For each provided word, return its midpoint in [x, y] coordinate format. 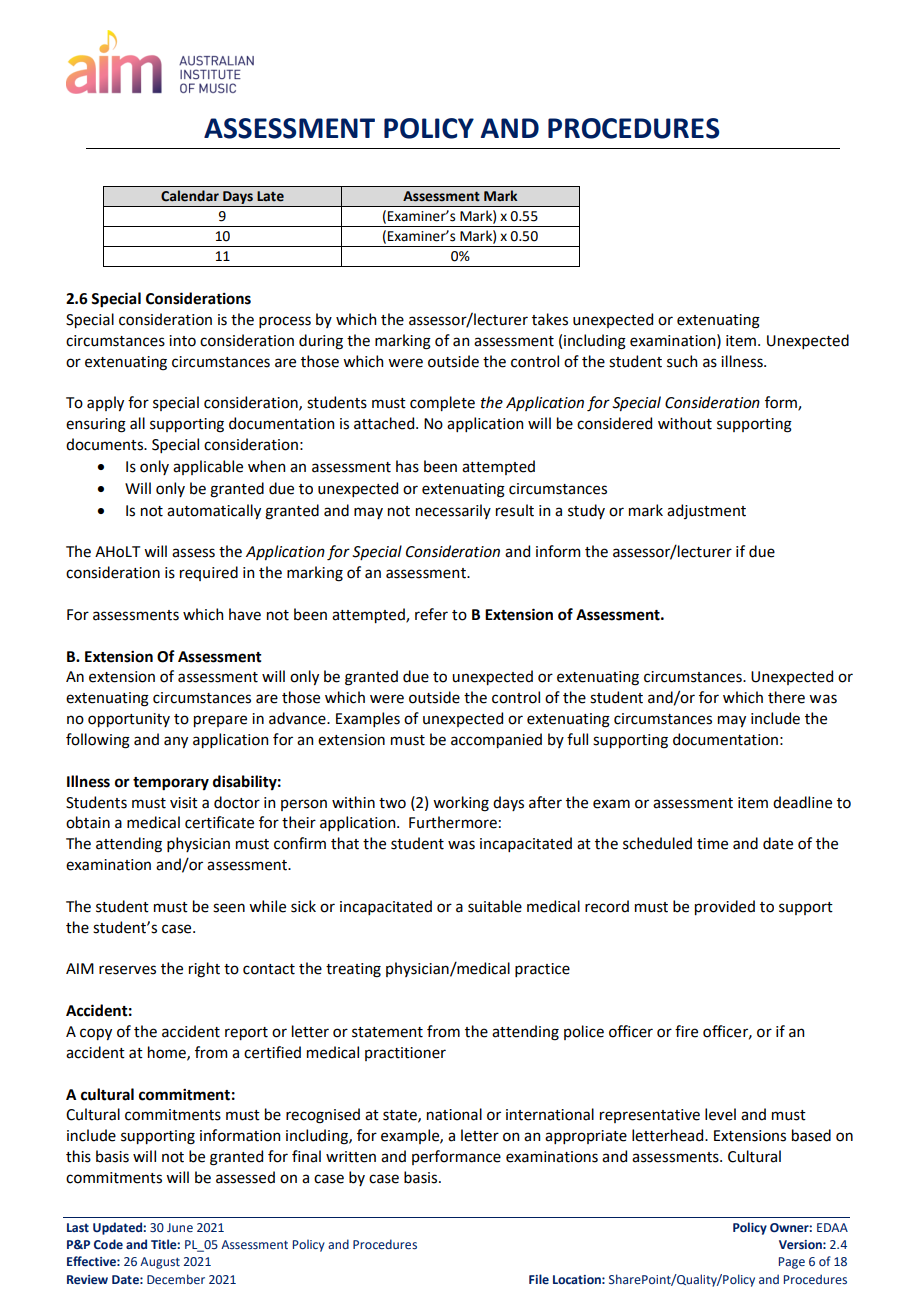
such [682, 361]
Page [792, 1263]
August [160, 1263]
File [539, 1279]
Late [270, 196]
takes [550, 319]
